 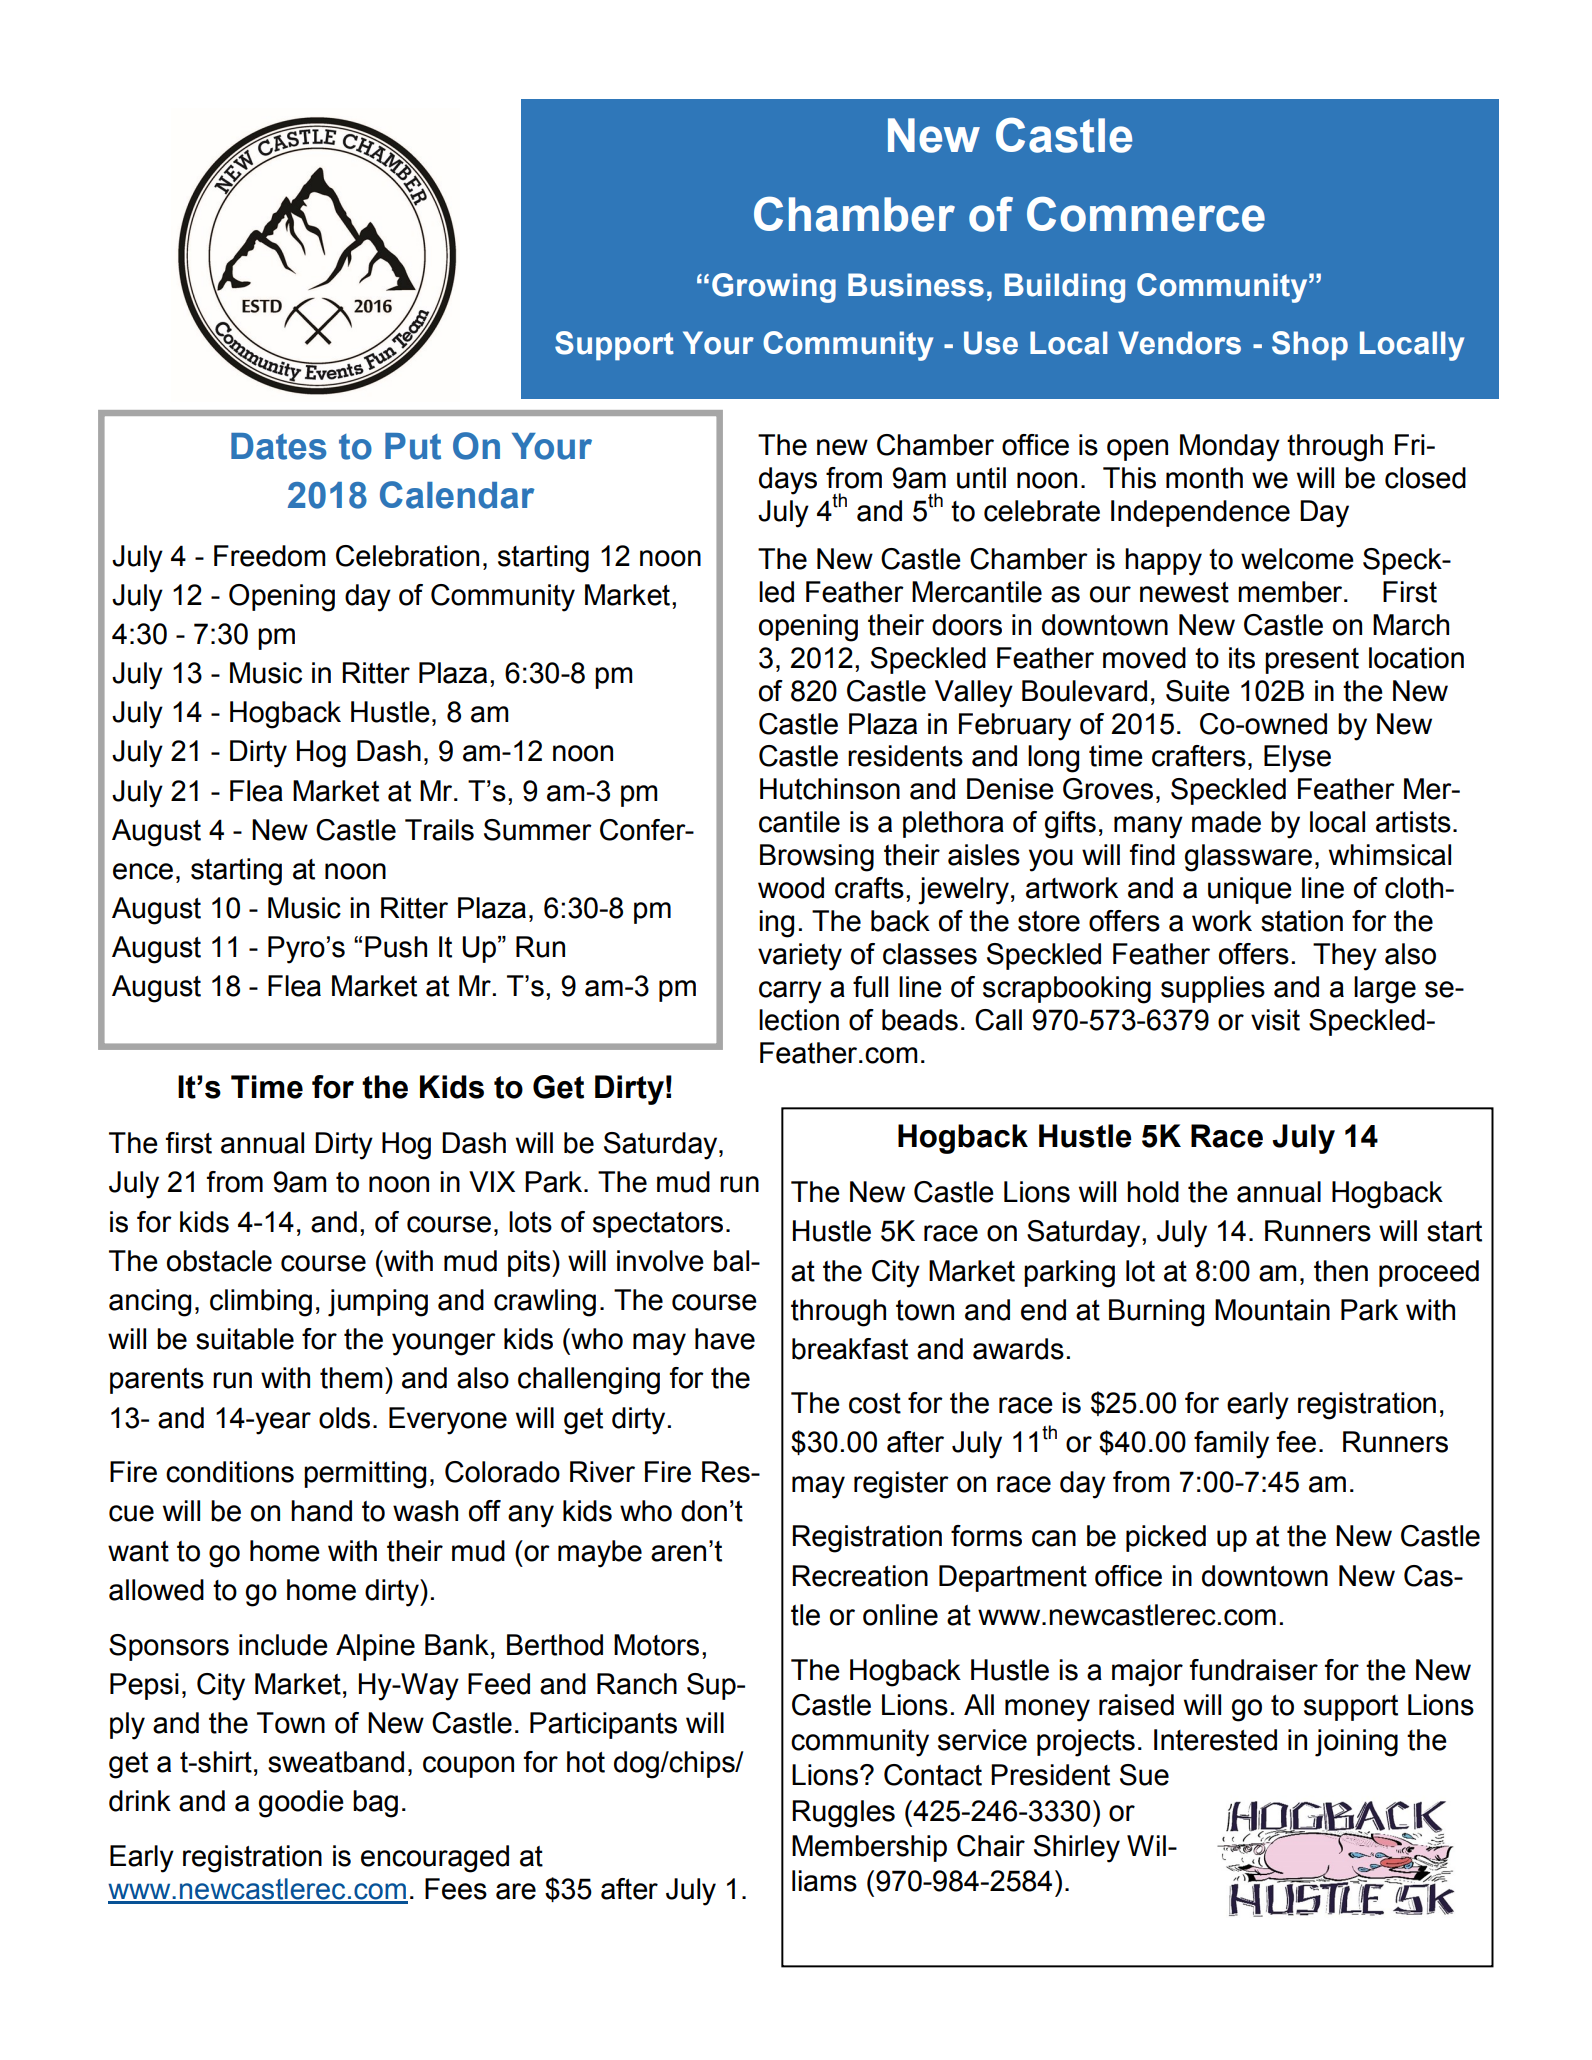 I want to click on Shop, so click(x=1310, y=346).
